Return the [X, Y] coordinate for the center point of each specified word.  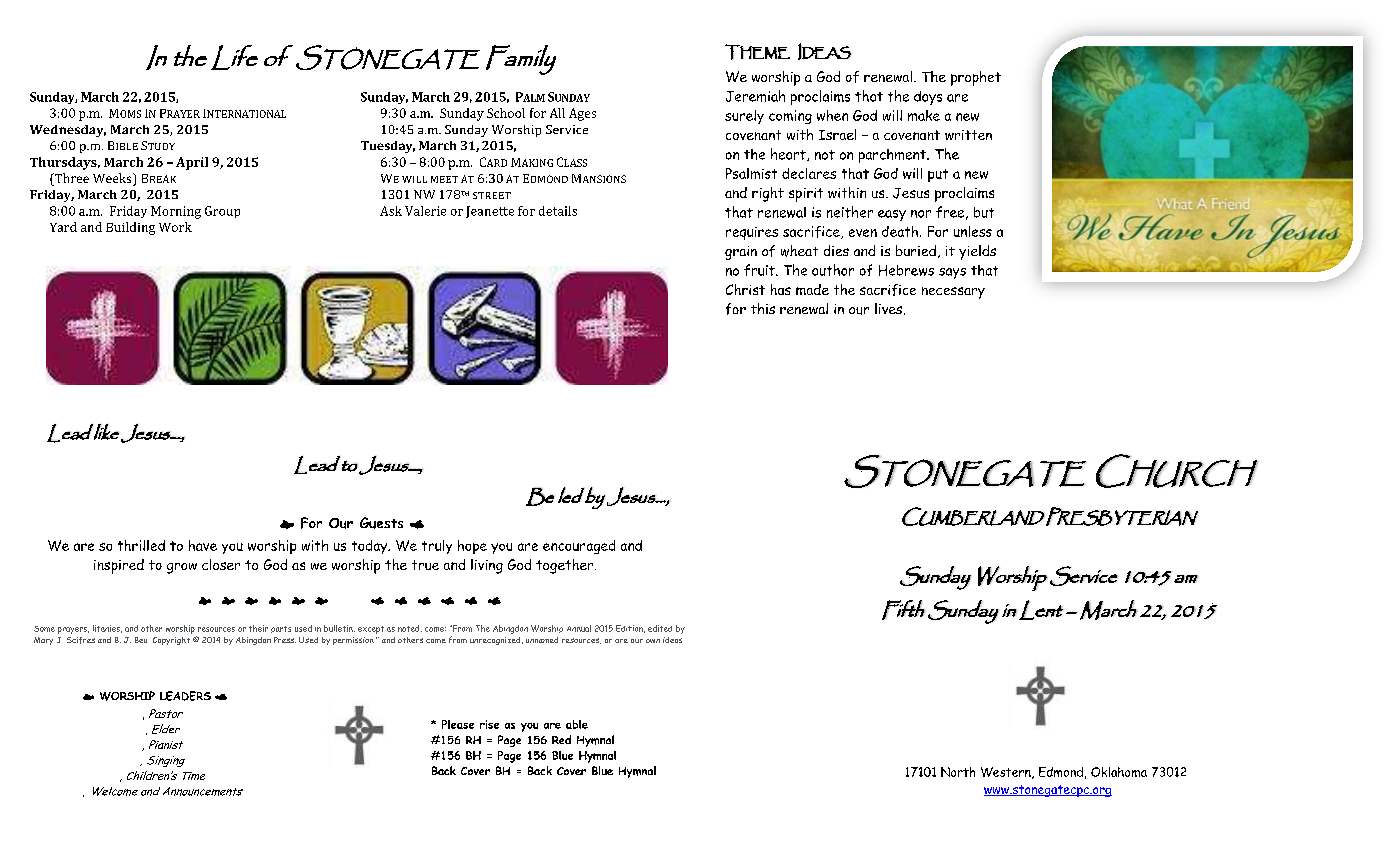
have [203, 545]
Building [130, 228]
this [763, 308]
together [566, 566]
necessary [953, 293]
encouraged [579, 547]
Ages [582, 114]
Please [458, 724]
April [192, 163]
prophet [976, 78]
